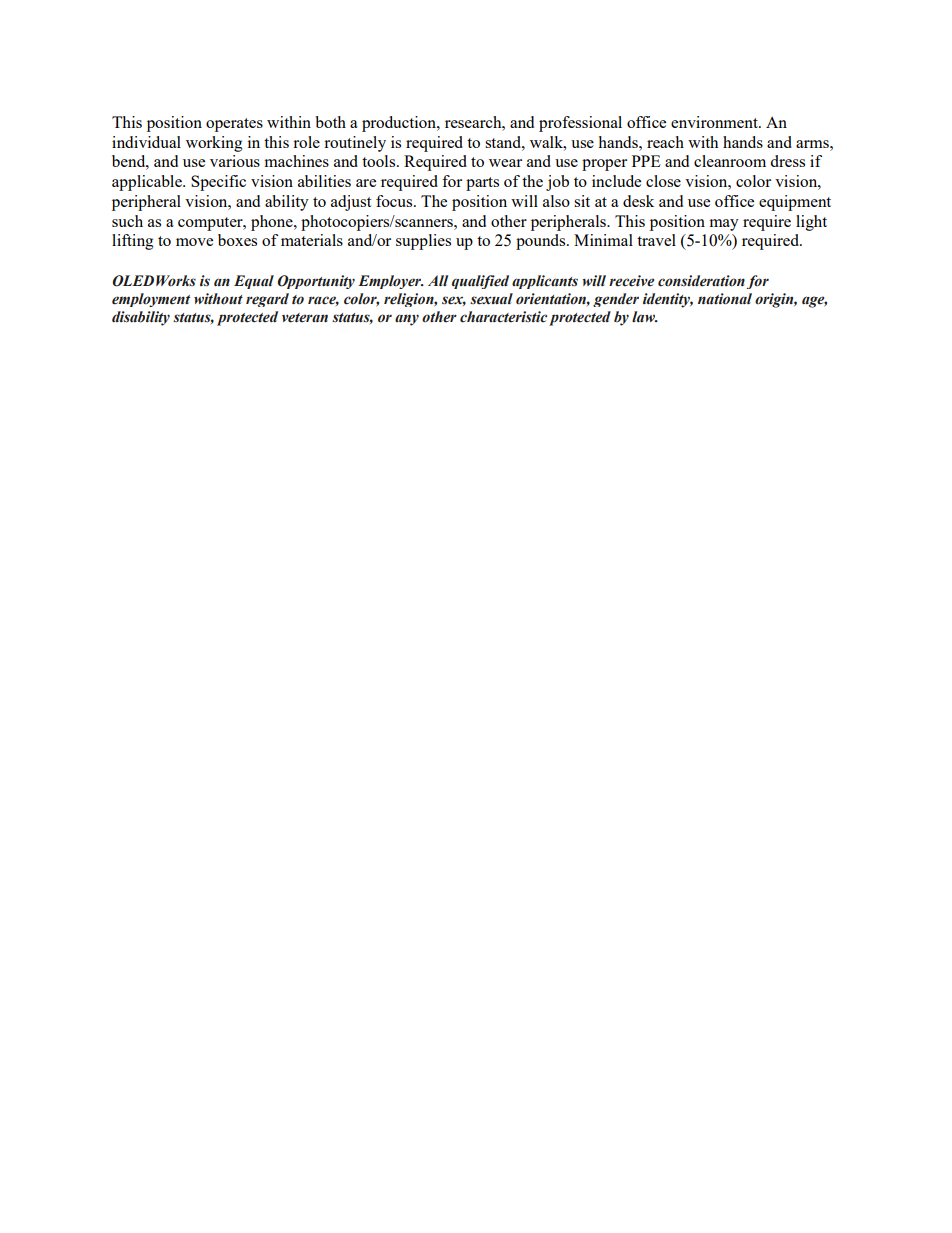 The width and height of the screenshot is (952, 1233). I want to click on environment, so click(715, 122).
